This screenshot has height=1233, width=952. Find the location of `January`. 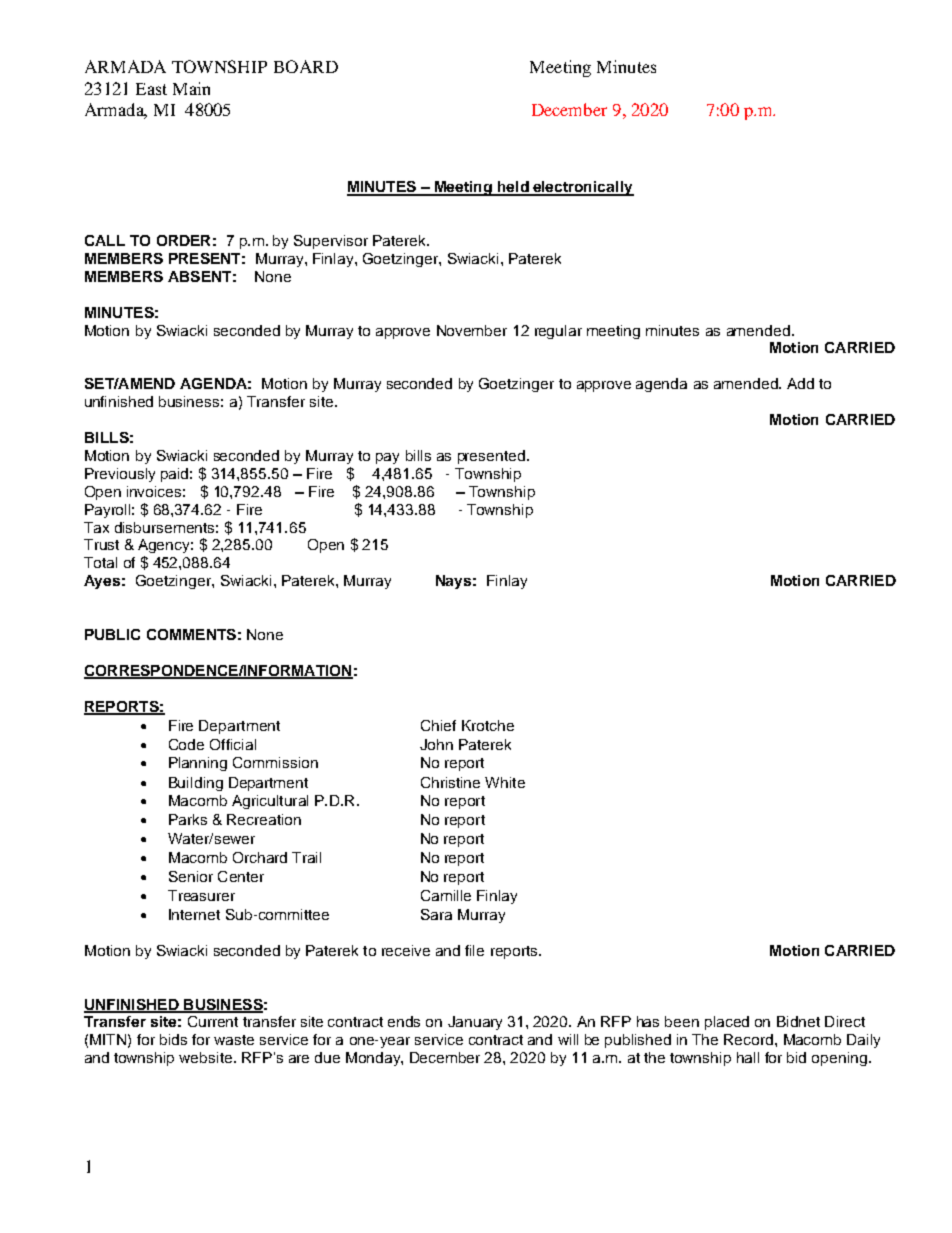

January is located at coordinates (475, 1023).
